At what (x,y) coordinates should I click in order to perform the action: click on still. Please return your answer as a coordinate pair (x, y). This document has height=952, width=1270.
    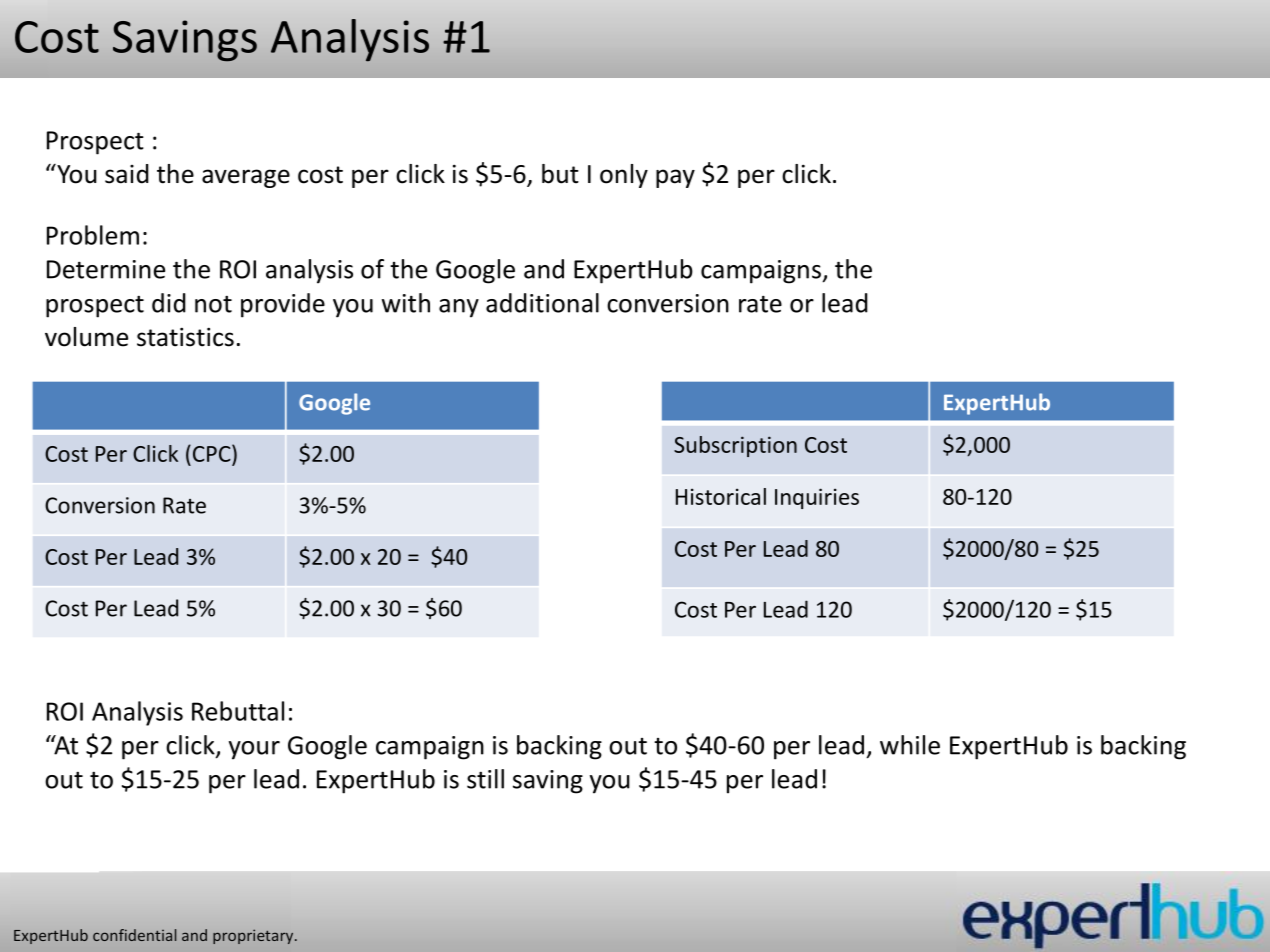
    Looking at the image, I should click on (485, 779).
